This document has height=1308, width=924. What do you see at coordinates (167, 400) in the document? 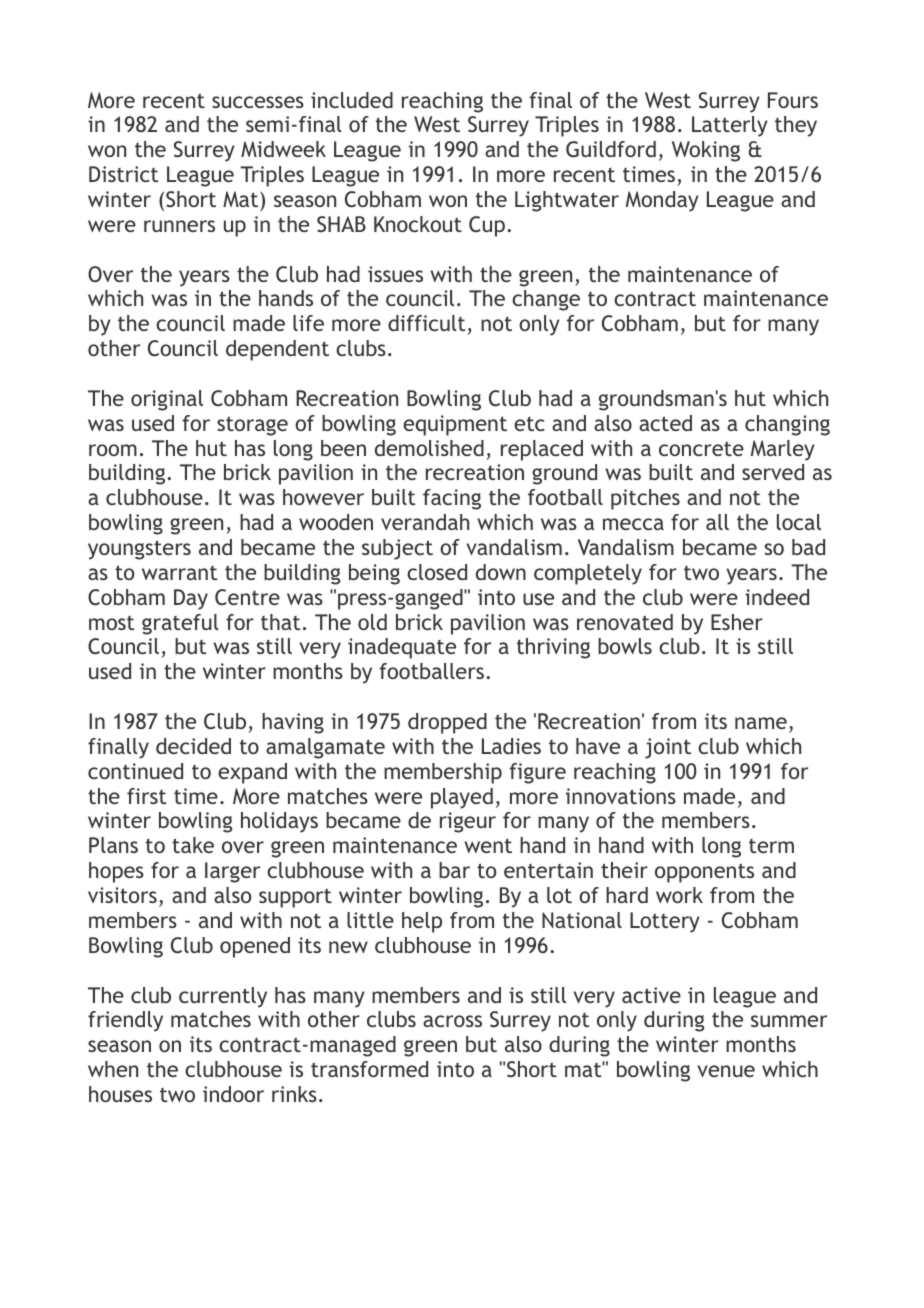
I see `original` at bounding box center [167, 400].
